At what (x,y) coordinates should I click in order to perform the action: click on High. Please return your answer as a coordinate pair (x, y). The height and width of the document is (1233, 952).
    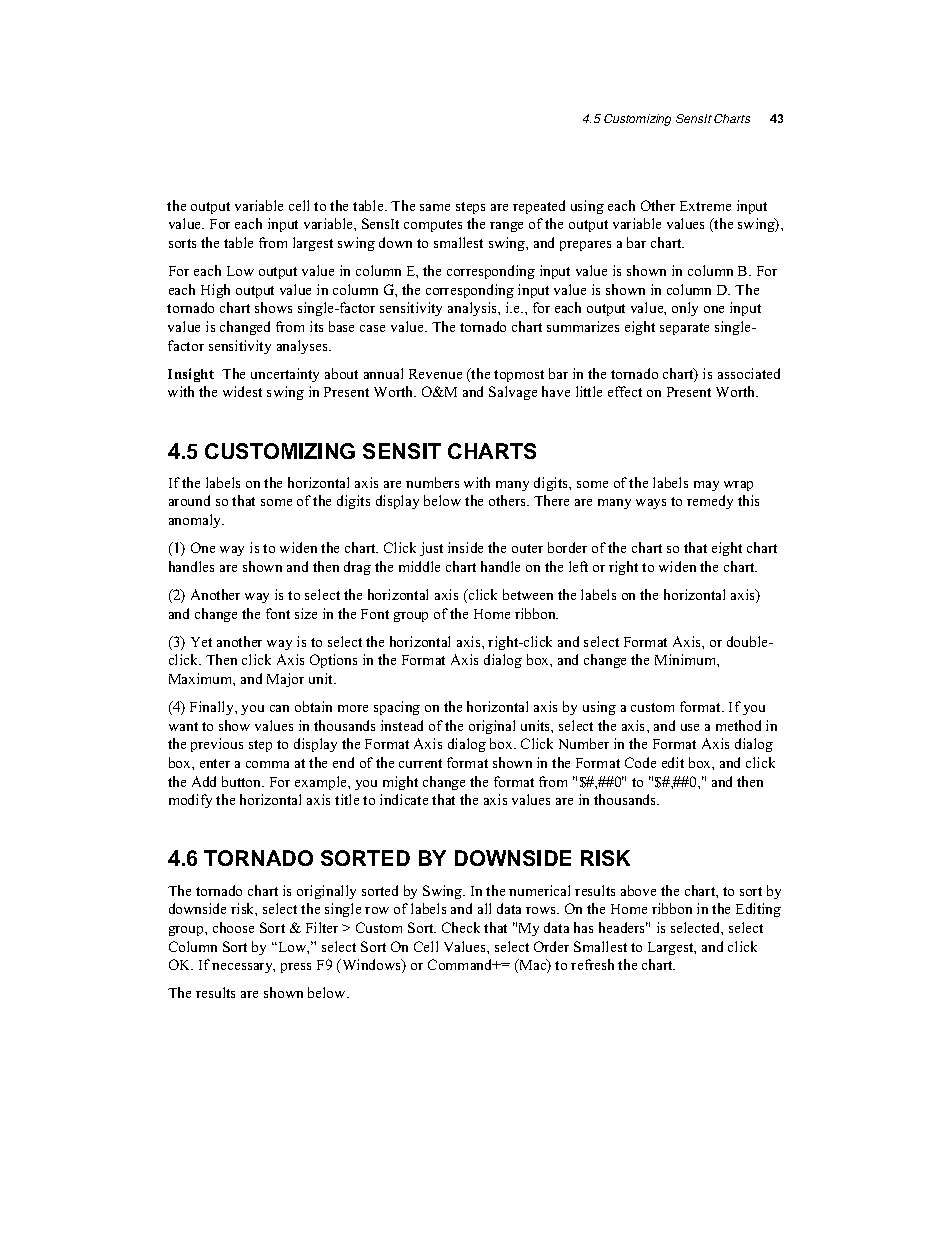
    Looking at the image, I should click on (215, 291).
